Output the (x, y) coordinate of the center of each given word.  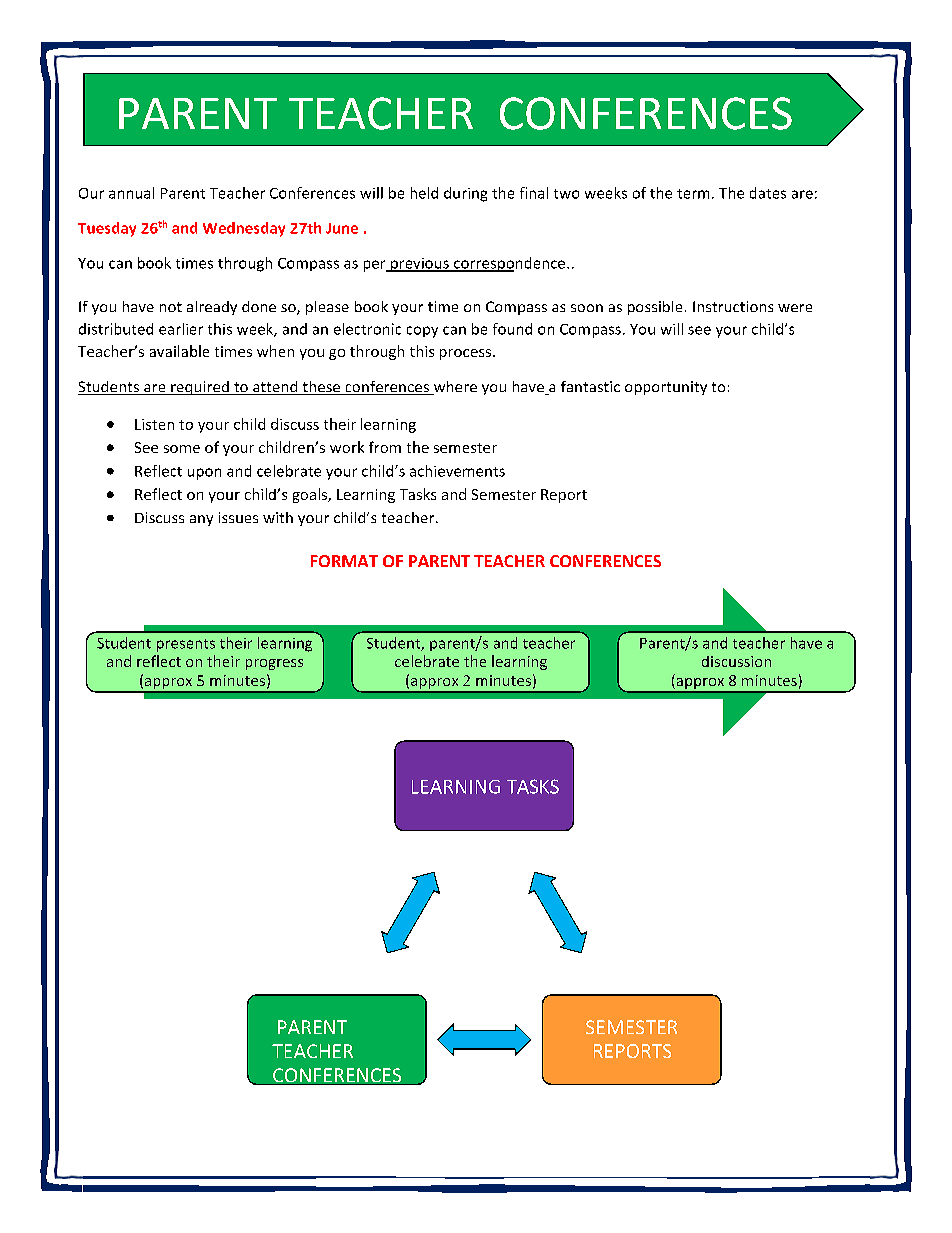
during (465, 194)
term (693, 194)
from (385, 447)
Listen (154, 424)
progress (274, 664)
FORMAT (344, 561)
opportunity (666, 388)
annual (131, 193)
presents (186, 645)
